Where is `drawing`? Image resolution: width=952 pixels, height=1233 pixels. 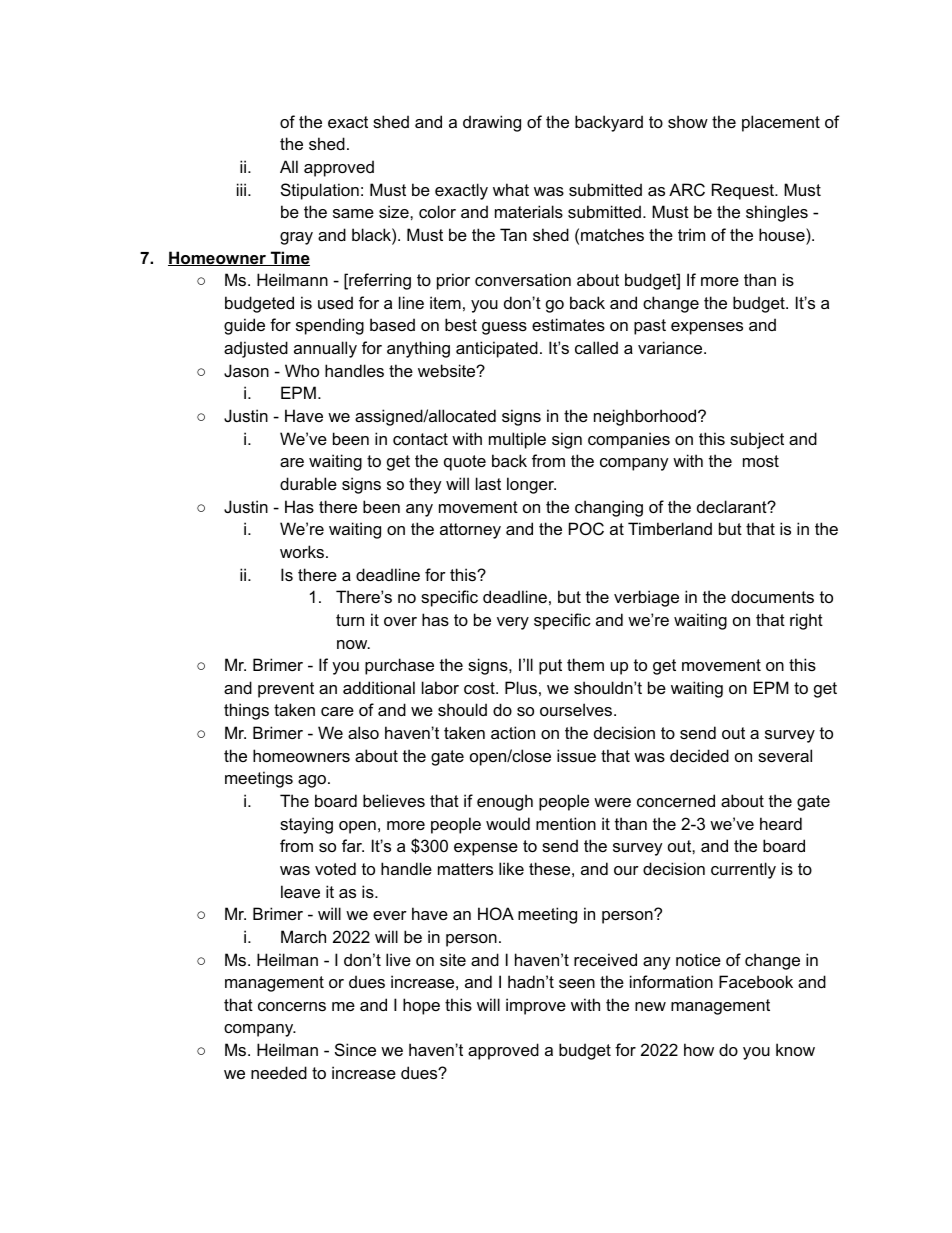
drawing is located at coordinates (492, 123).
